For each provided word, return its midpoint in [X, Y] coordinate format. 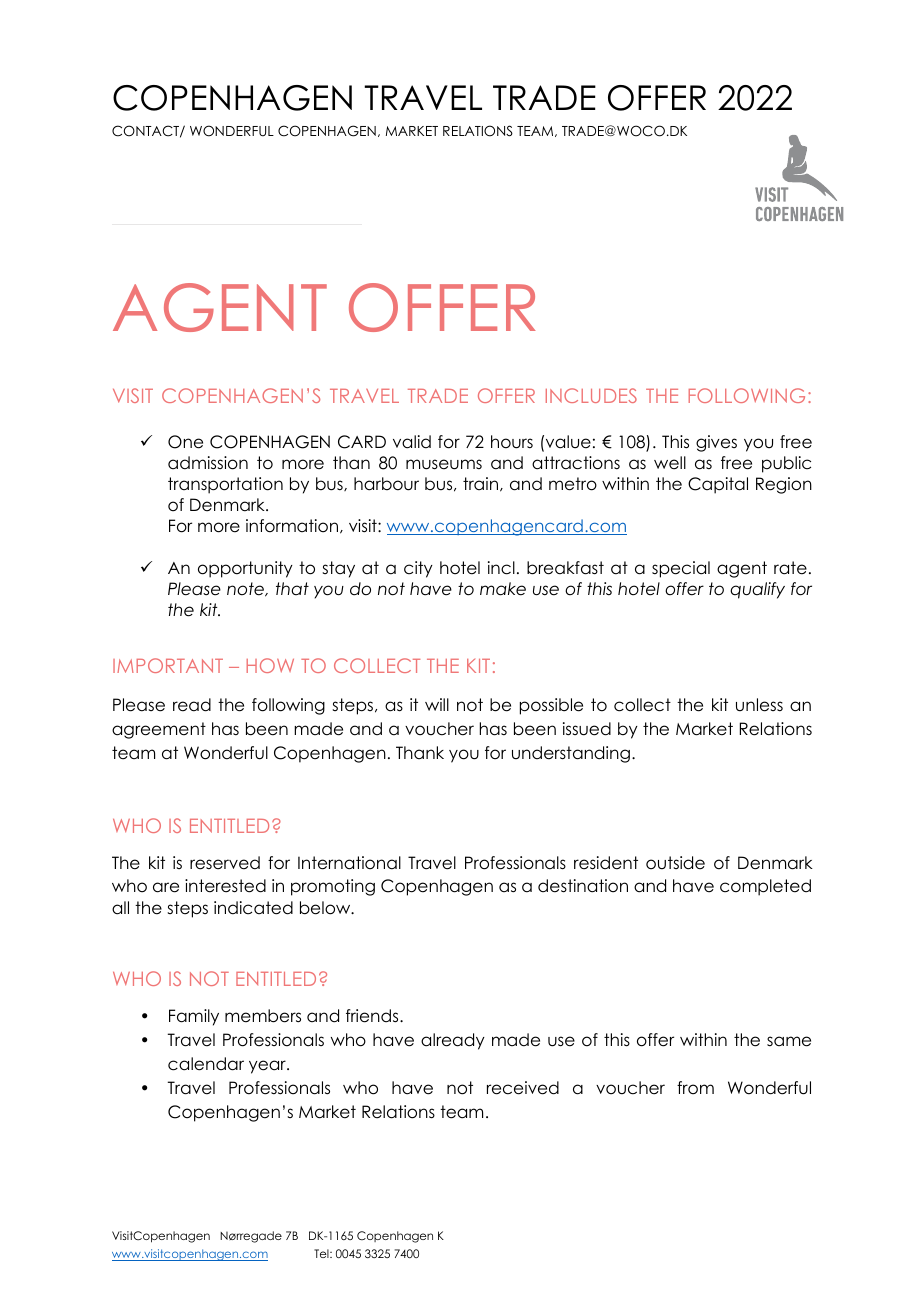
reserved [225, 863]
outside [675, 863]
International [349, 863]
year [268, 1067]
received [523, 1088]
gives [716, 443]
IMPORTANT [168, 665]
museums [444, 464]
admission [208, 463]
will [437, 704]
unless [759, 705]
